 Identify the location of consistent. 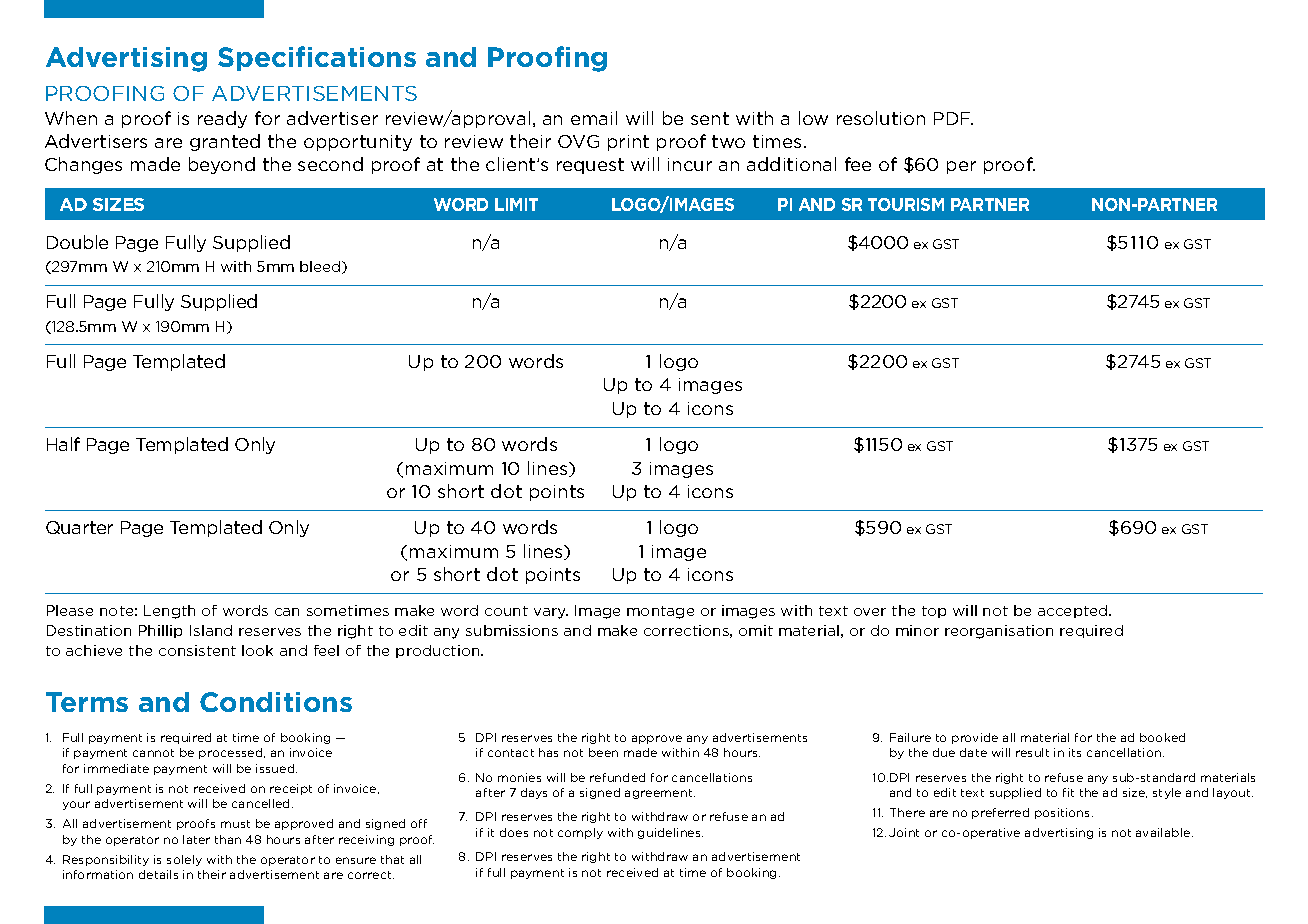
(197, 650).
